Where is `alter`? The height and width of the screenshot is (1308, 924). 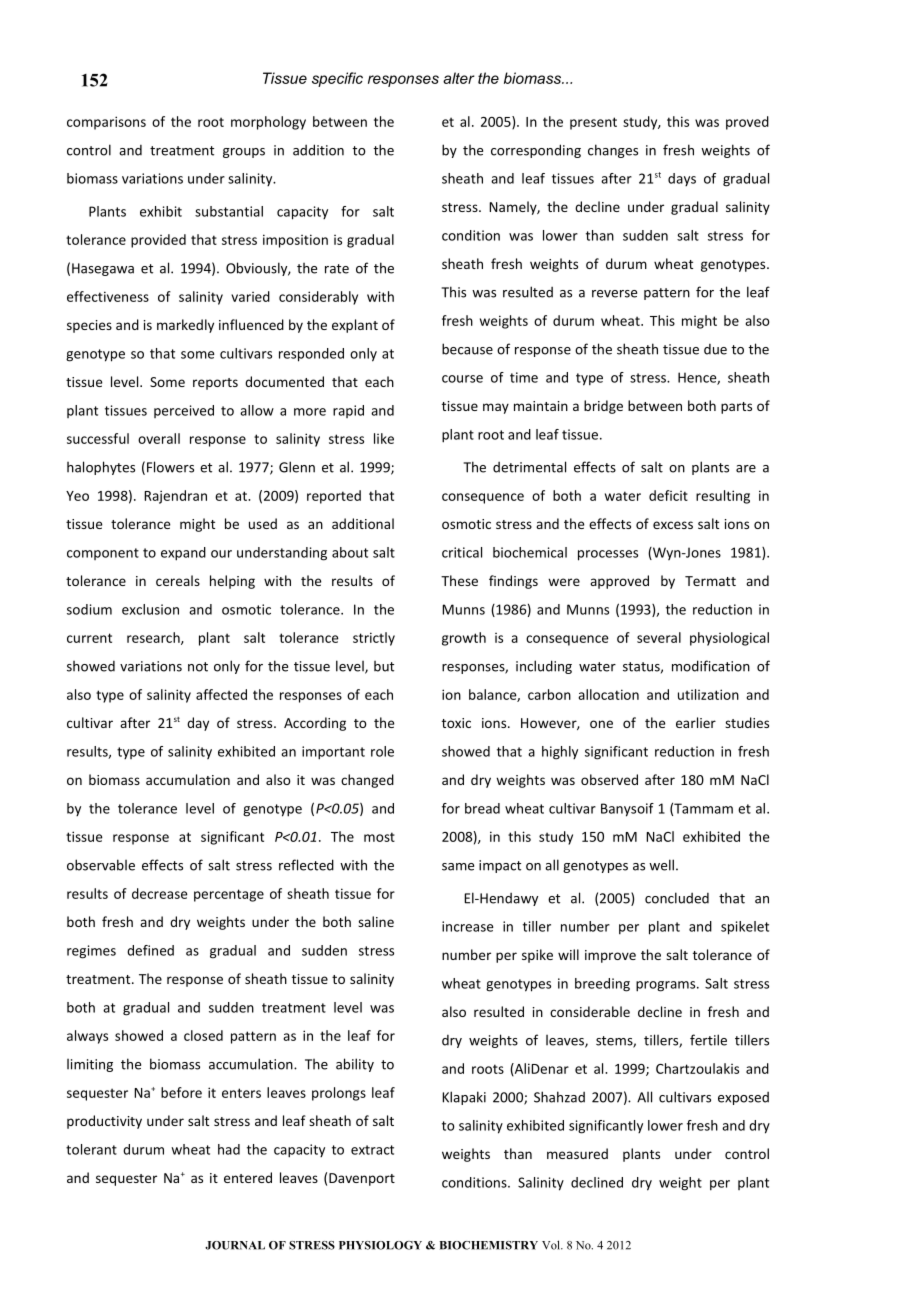 alter is located at coordinates (459, 78).
